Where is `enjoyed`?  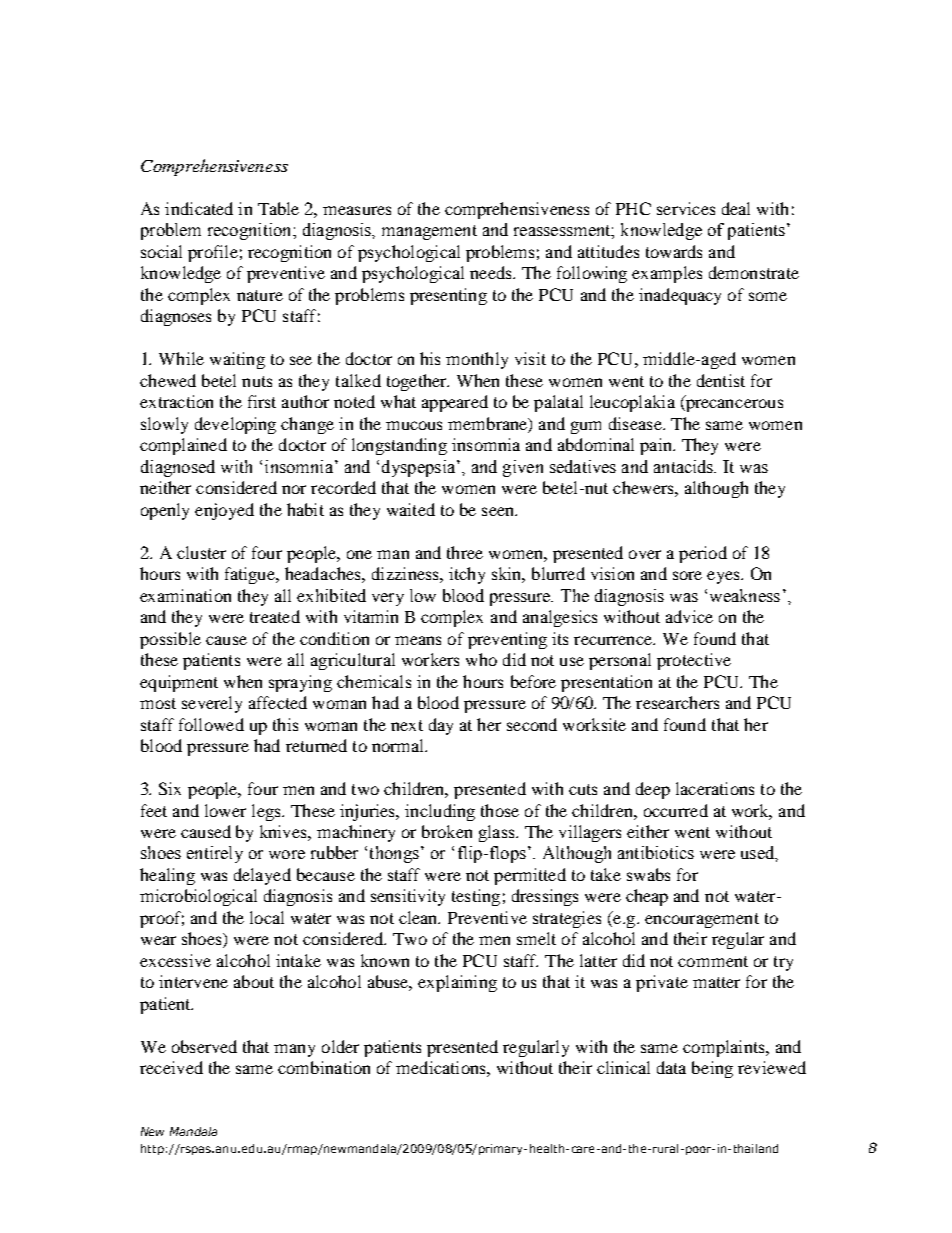 enjoyed is located at coordinates (224, 511).
